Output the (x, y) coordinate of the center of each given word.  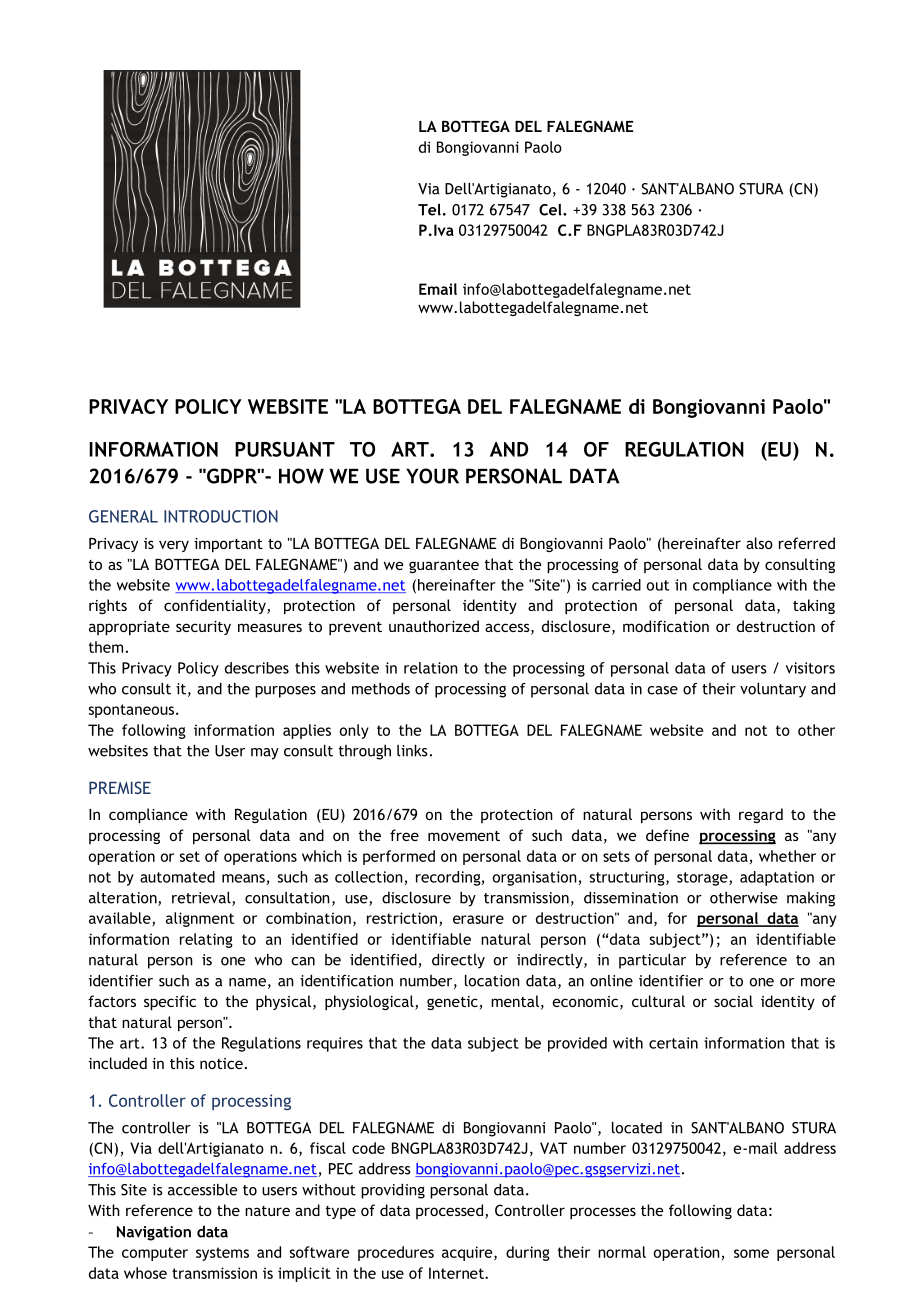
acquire (468, 1253)
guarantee (444, 566)
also (759, 543)
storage (703, 879)
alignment (200, 919)
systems (222, 1254)
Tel (429, 209)
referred (807, 543)
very (174, 546)
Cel (551, 209)
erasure (478, 919)
